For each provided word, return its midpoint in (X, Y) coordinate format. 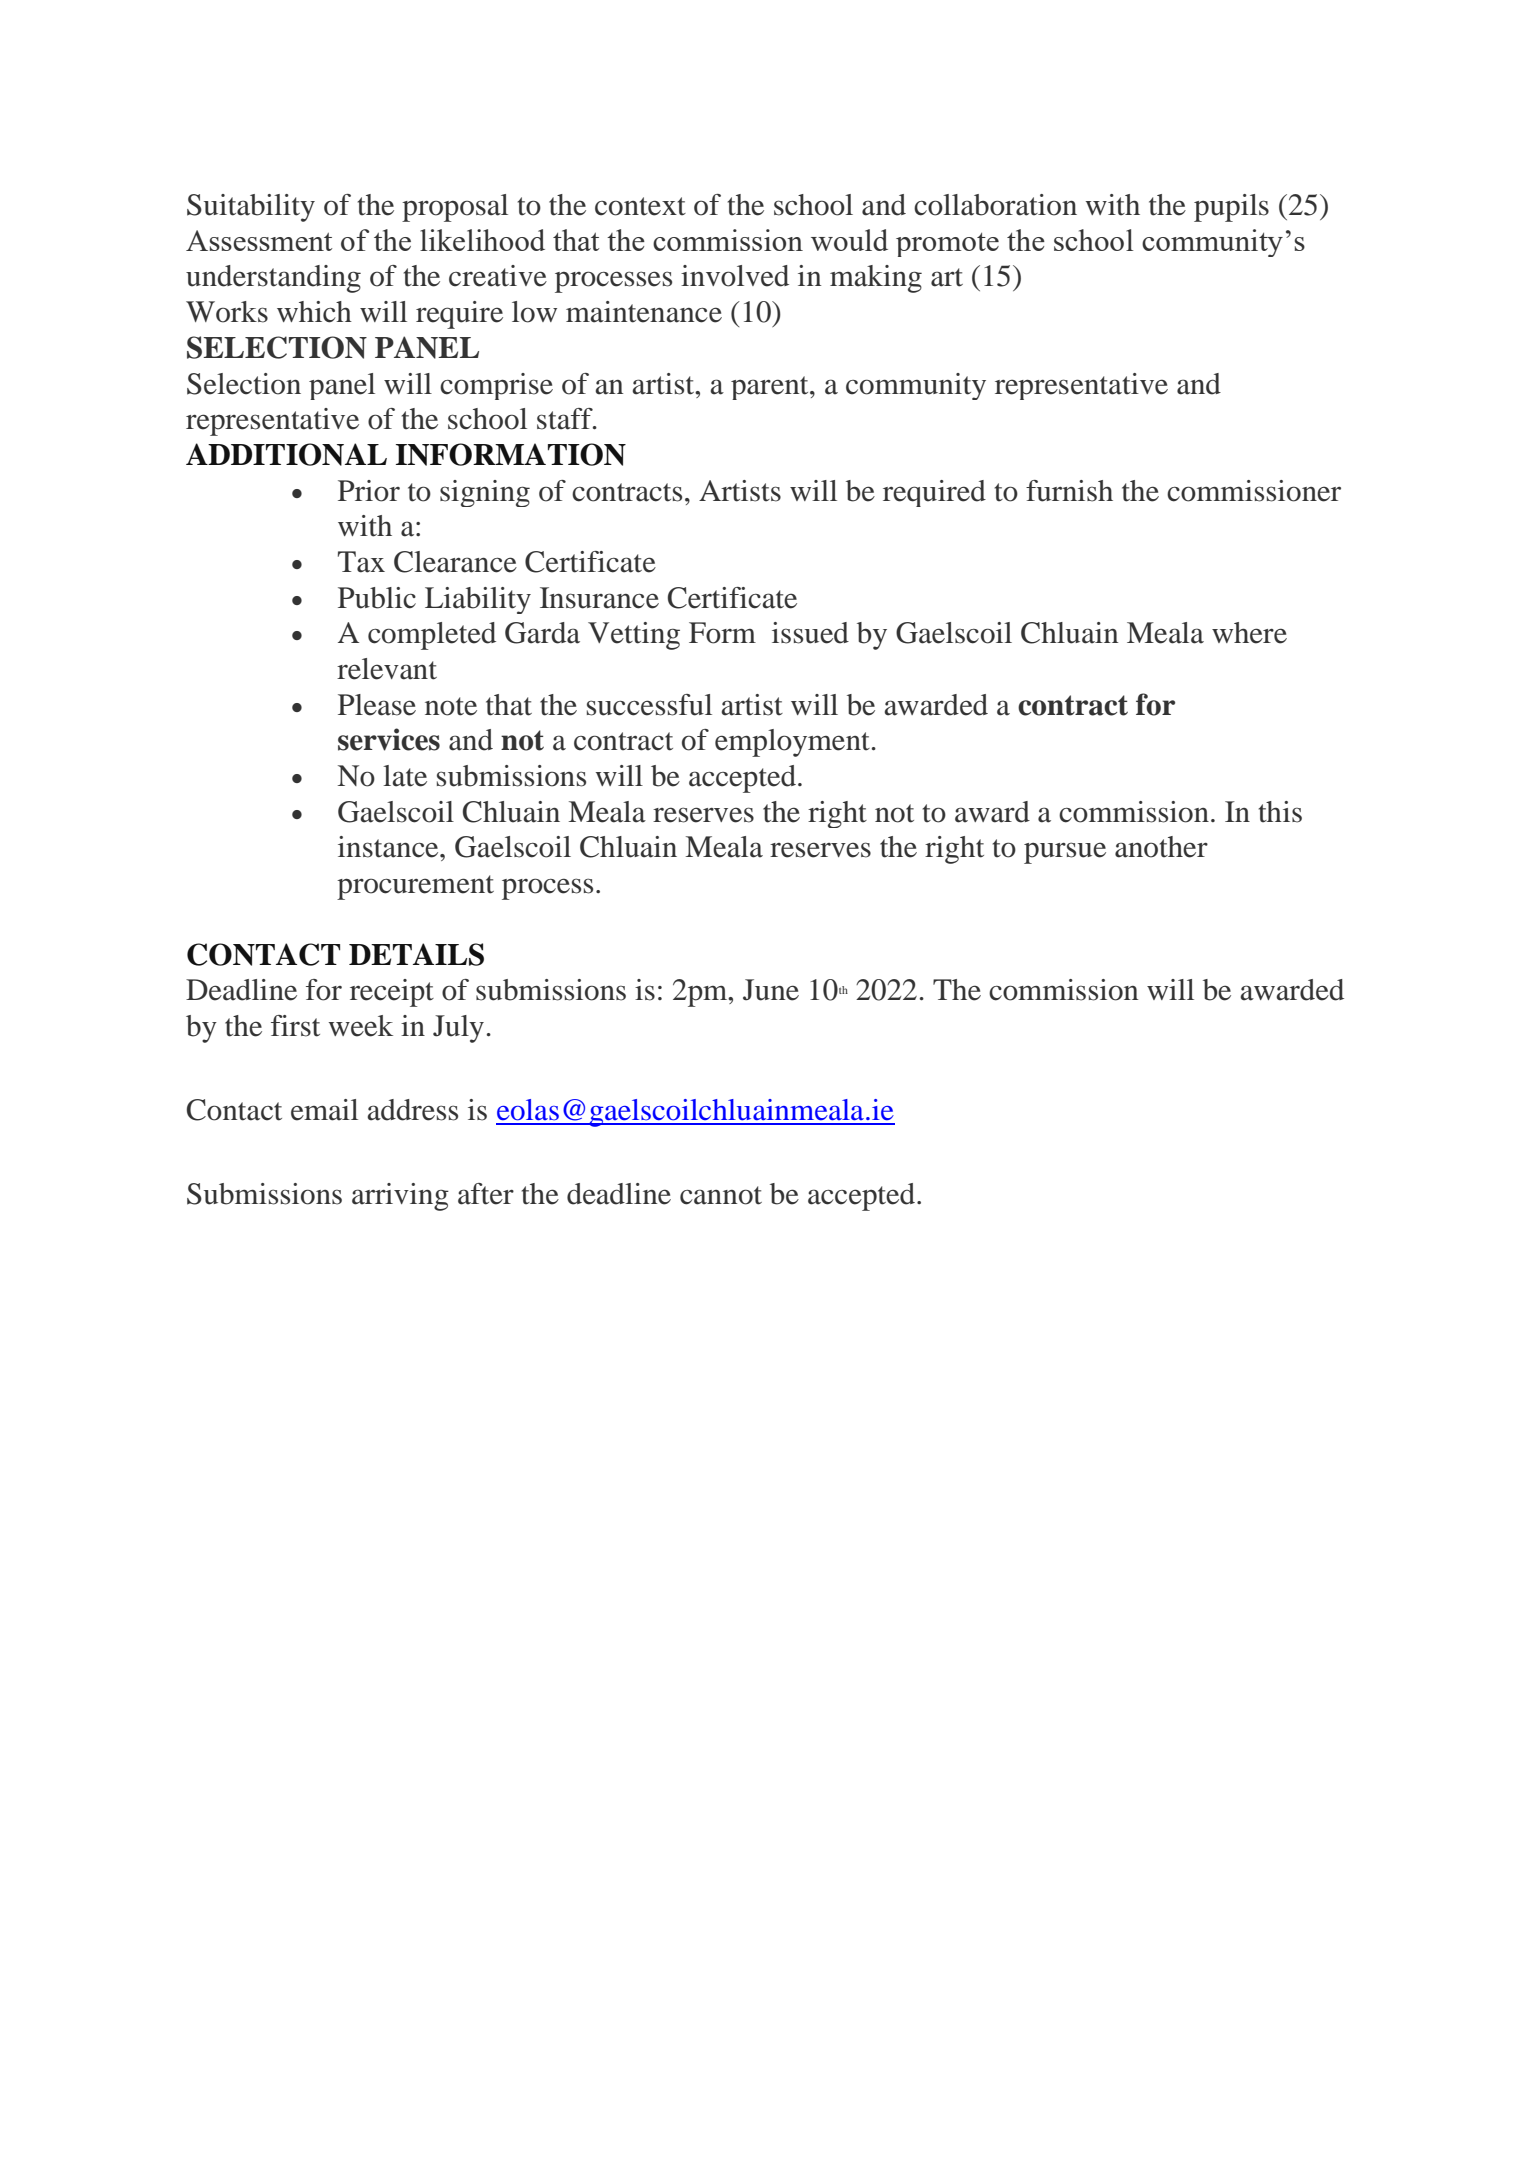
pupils (1231, 208)
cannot (721, 1195)
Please (377, 705)
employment (792, 743)
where (1249, 633)
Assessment (259, 240)
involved (735, 276)
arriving (400, 1197)
